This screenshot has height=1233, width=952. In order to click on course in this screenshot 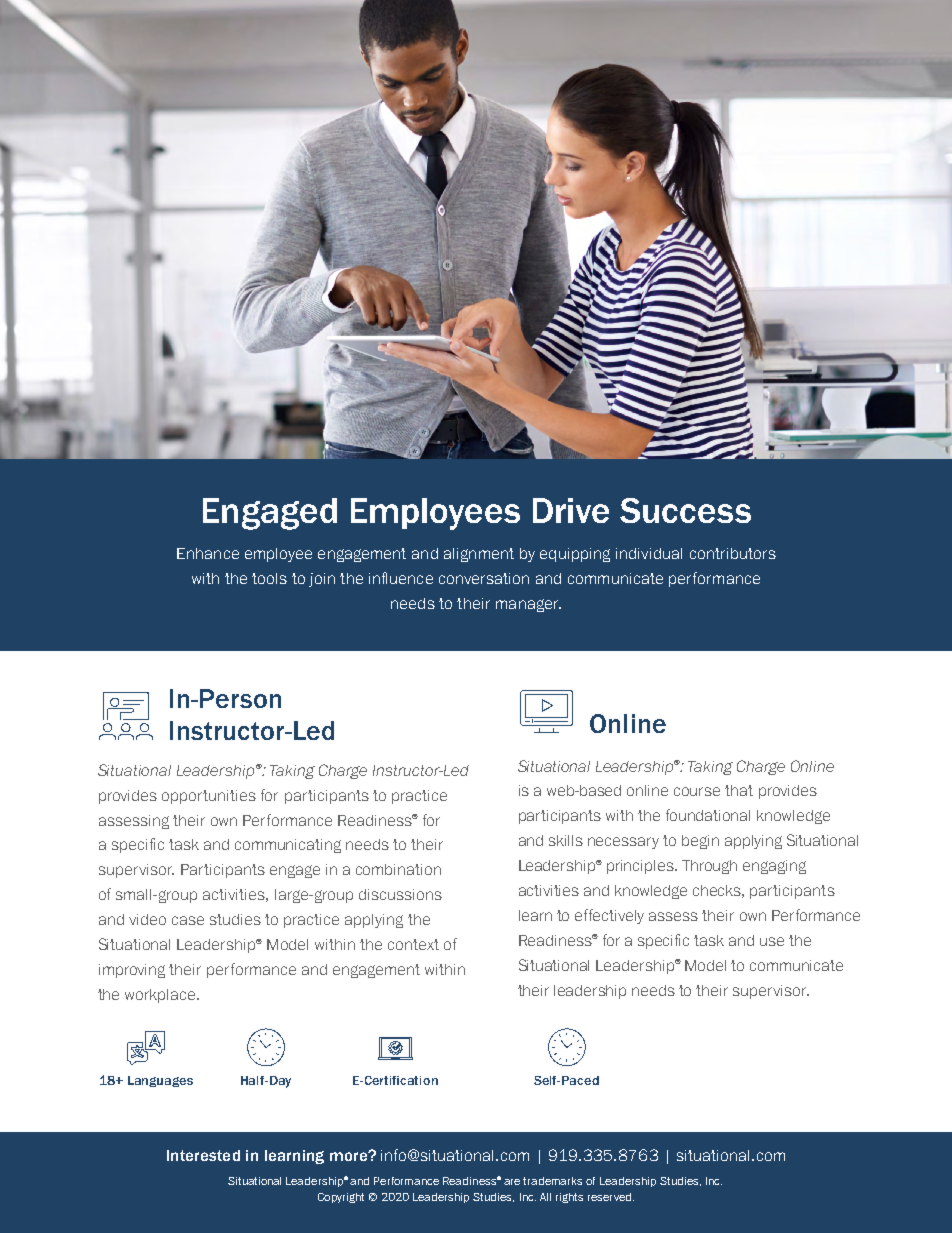, I will do `click(697, 791)`.
